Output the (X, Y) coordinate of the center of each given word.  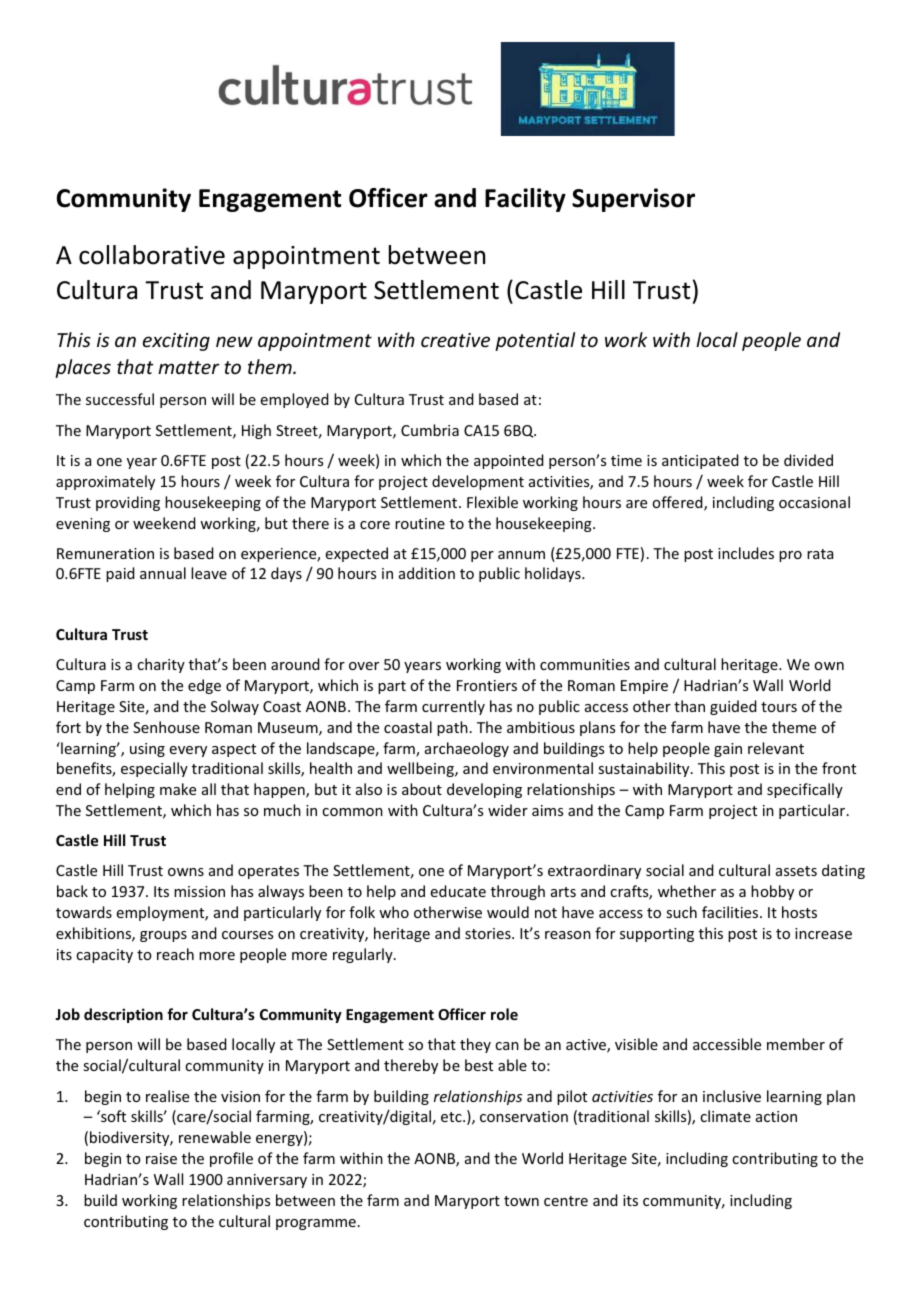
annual (163, 573)
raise (161, 1158)
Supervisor (633, 200)
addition (427, 573)
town (521, 1201)
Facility (525, 200)
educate (458, 891)
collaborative (152, 255)
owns (186, 872)
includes (746, 553)
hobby (772, 892)
